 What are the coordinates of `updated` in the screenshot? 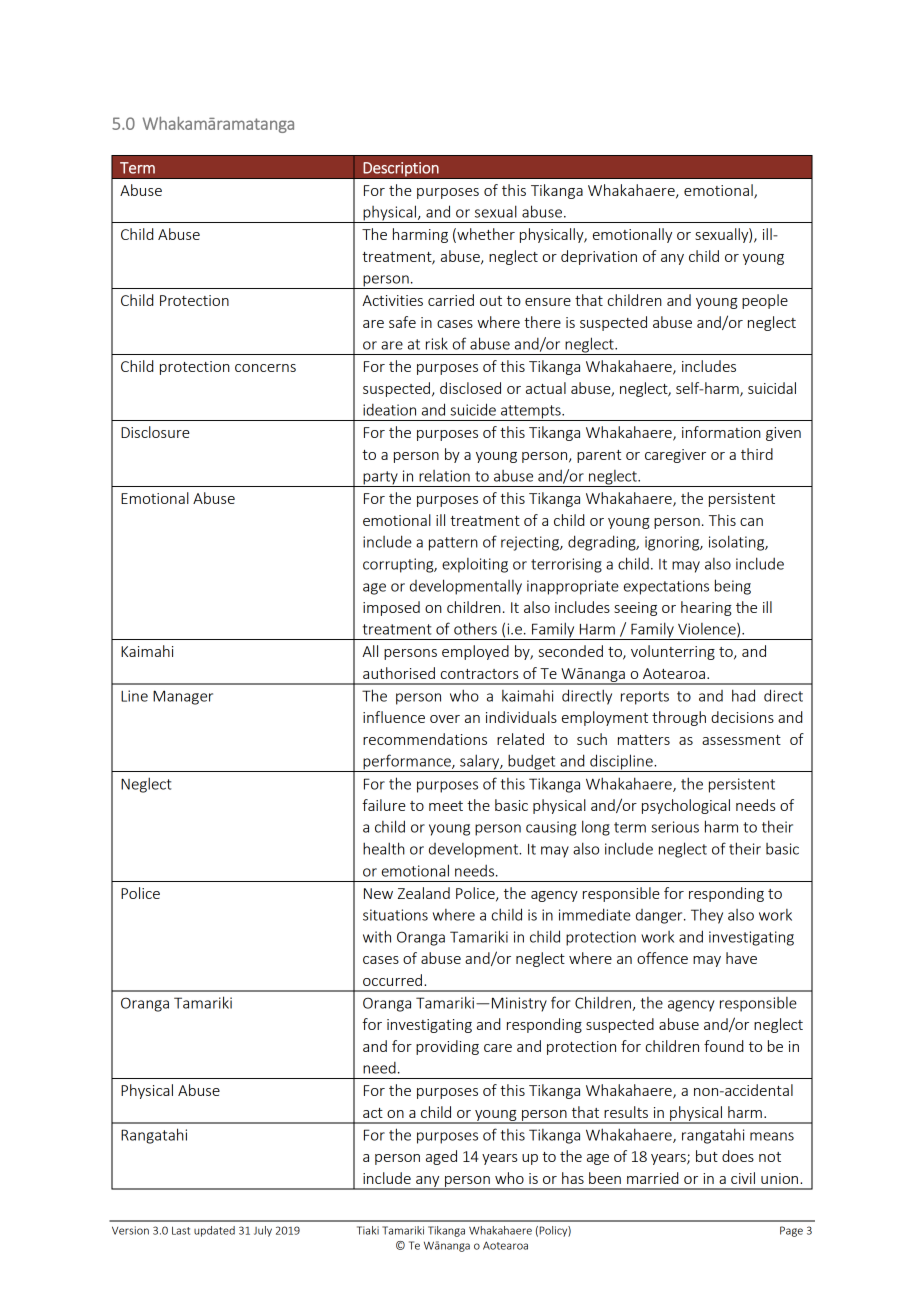 It's located at (214, 1231).
